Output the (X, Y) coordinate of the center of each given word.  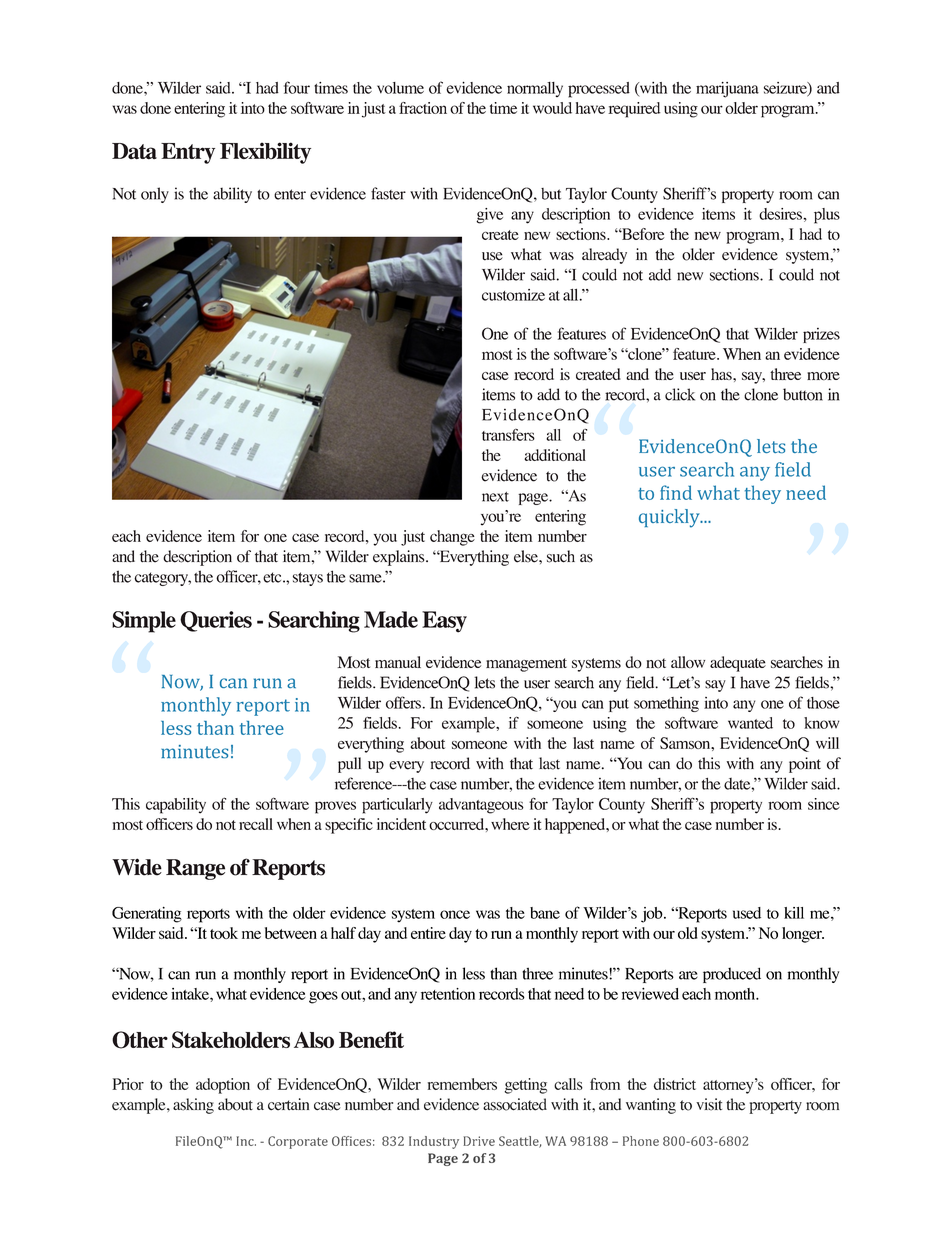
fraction (423, 108)
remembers (462, 1084)
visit (709, 1104)
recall (256, 824)
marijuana (727, 90)
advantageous (481, 806)
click (680, 394)
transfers (508, 435)
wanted (750, 723)
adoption (223, 1086)
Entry (188, 153)
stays (308, 579)
